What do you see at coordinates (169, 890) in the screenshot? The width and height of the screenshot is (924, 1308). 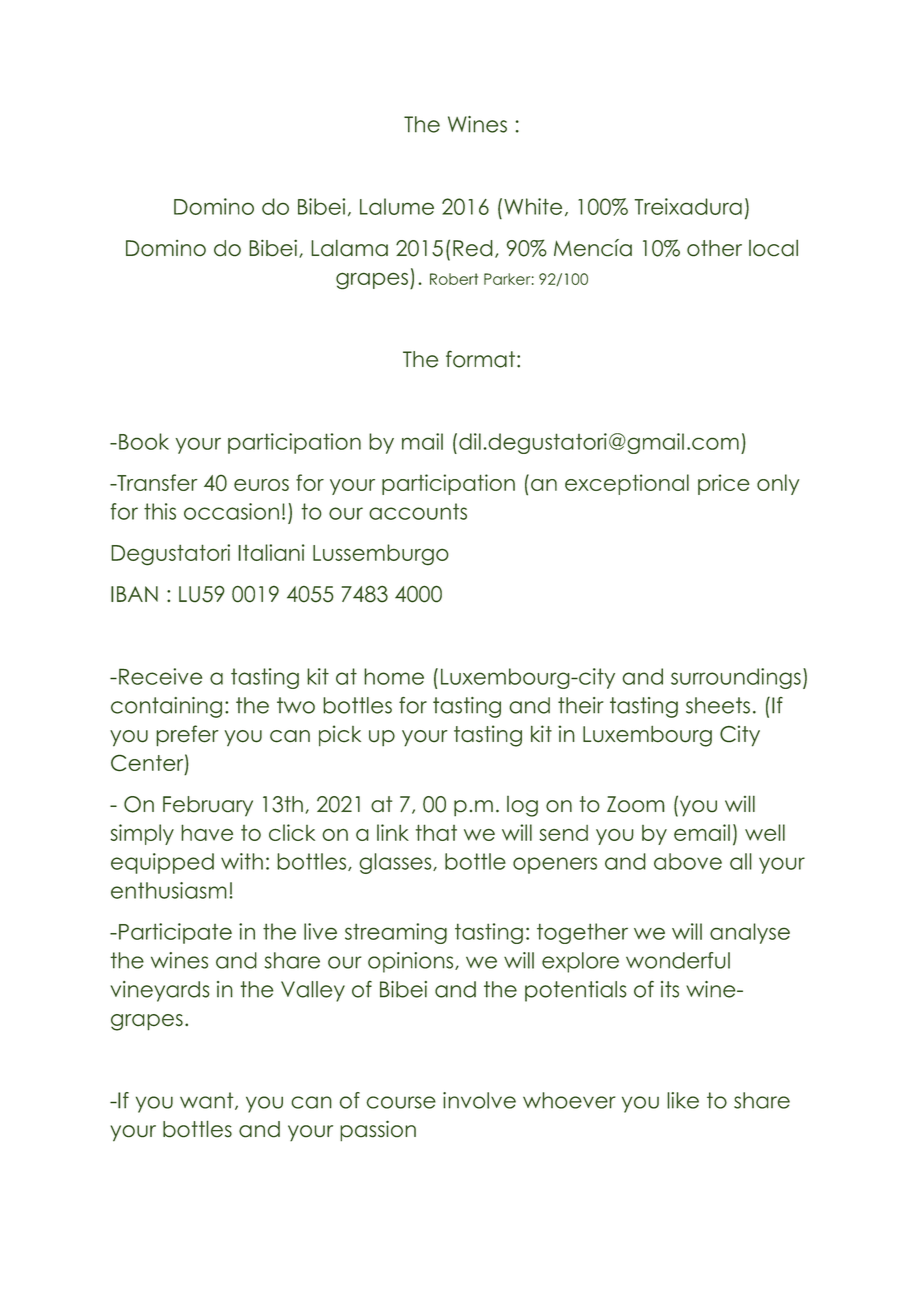 I see `enthusiasm` at bounding box center [169, 890].
